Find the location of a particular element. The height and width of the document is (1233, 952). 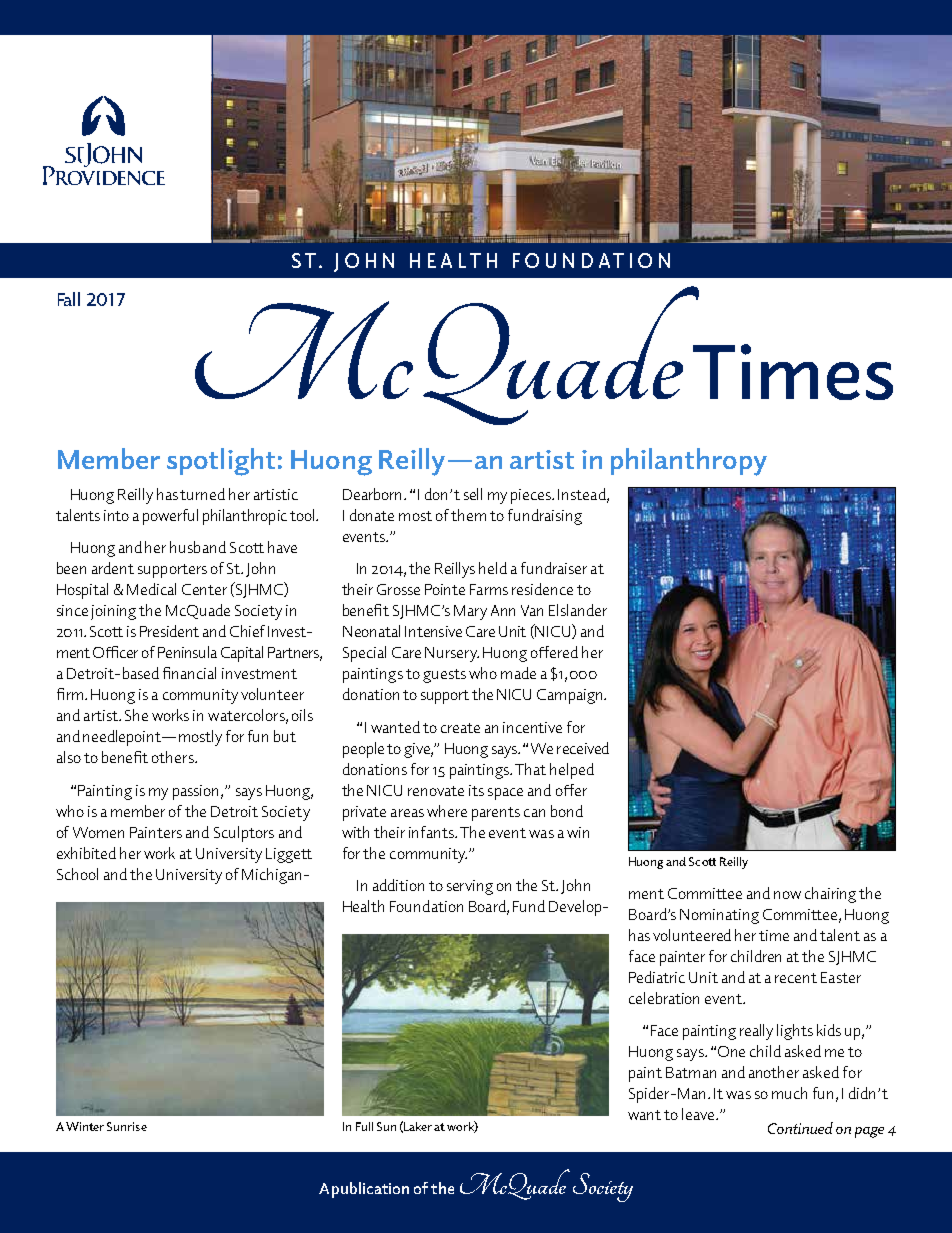

others is located at coordinates (174, 757).
